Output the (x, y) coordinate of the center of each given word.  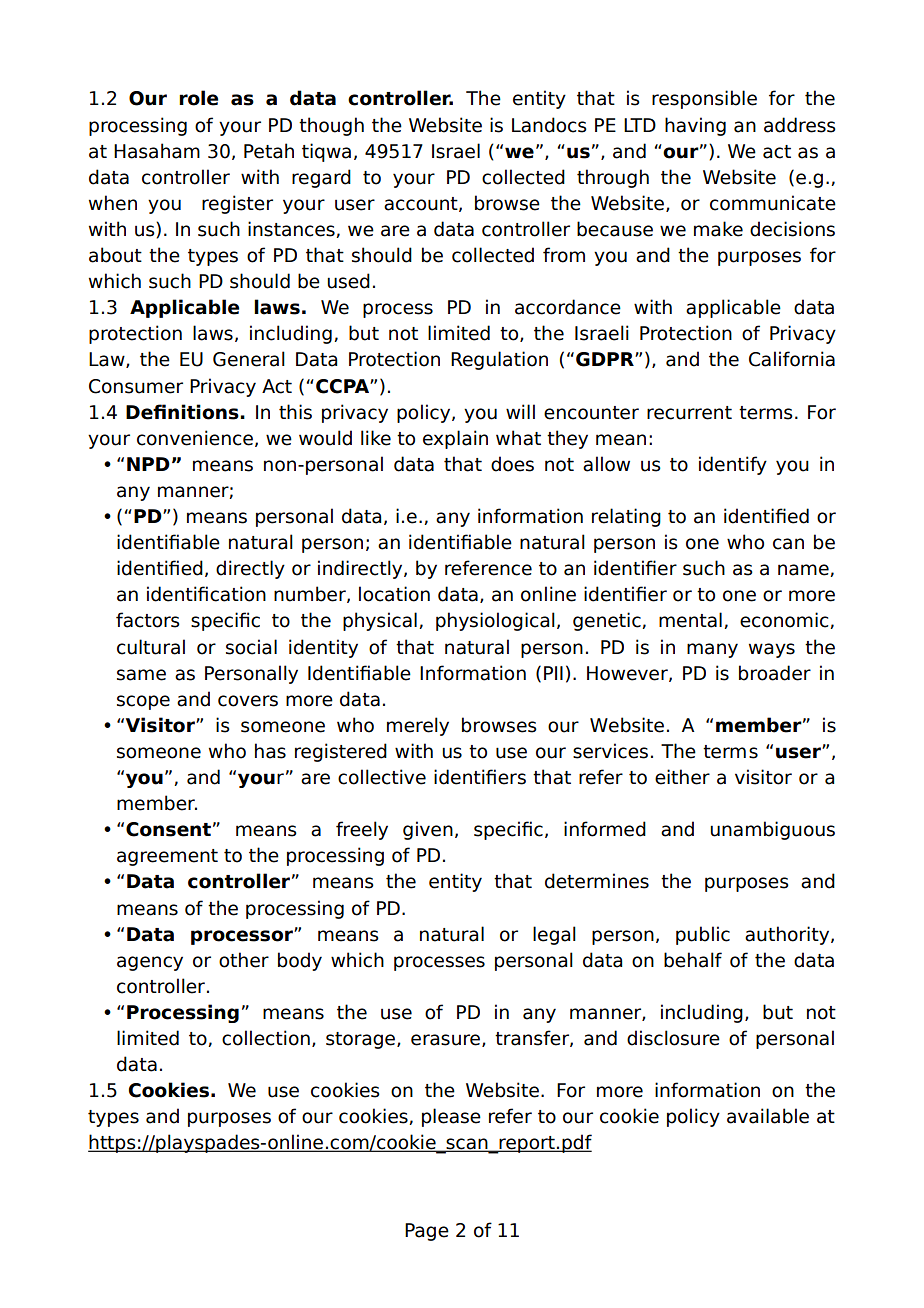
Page (427, 1232)
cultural (151, 647)
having (695, 126)
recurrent (689, 413)
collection (266, 1038)
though (331, 126)
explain (455, 439)
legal (554, 935)
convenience (195, 438)
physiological (495, 621)
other (244, 960)
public (703, 935)
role (198, 98)
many (712, 650)
